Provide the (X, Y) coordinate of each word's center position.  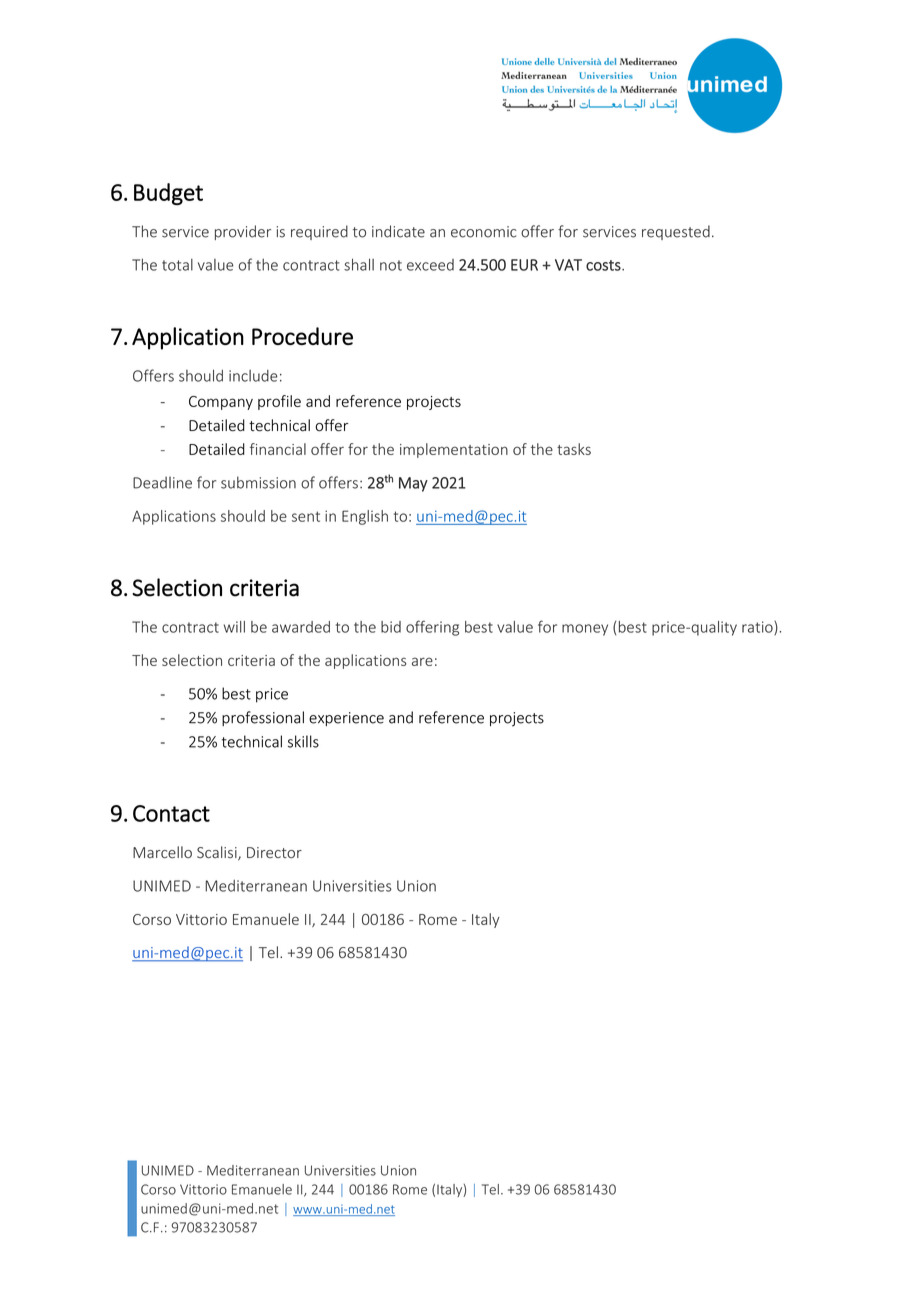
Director (274, 852)
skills (303, 741)
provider (243, 232)
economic (484, 232)
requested (676, 232)
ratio (758, 628)
